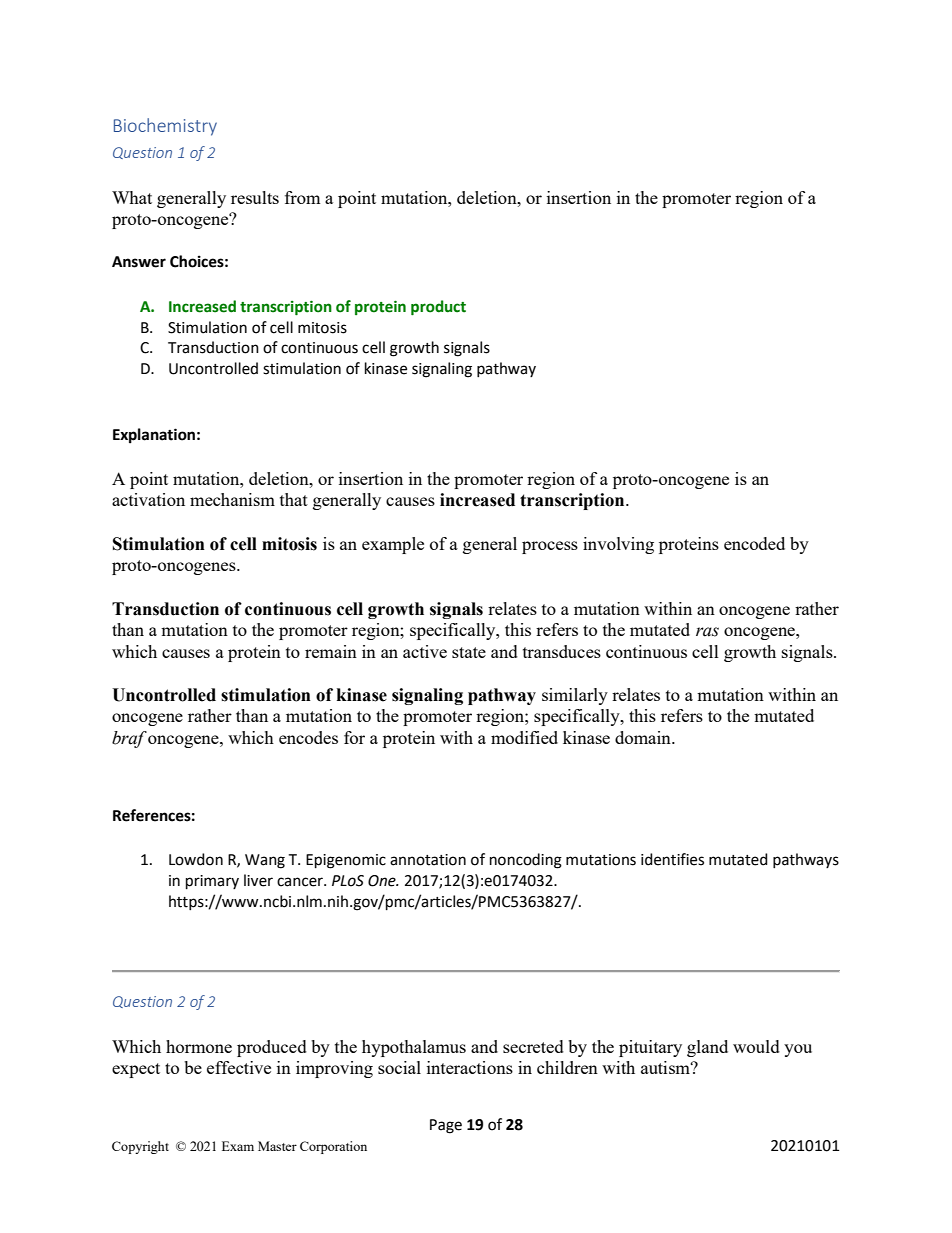 This image has height=1233, width=952. What do you see at coordinates (212, 882) in the image?
I see `primary` at bounding box center [212, 882].
